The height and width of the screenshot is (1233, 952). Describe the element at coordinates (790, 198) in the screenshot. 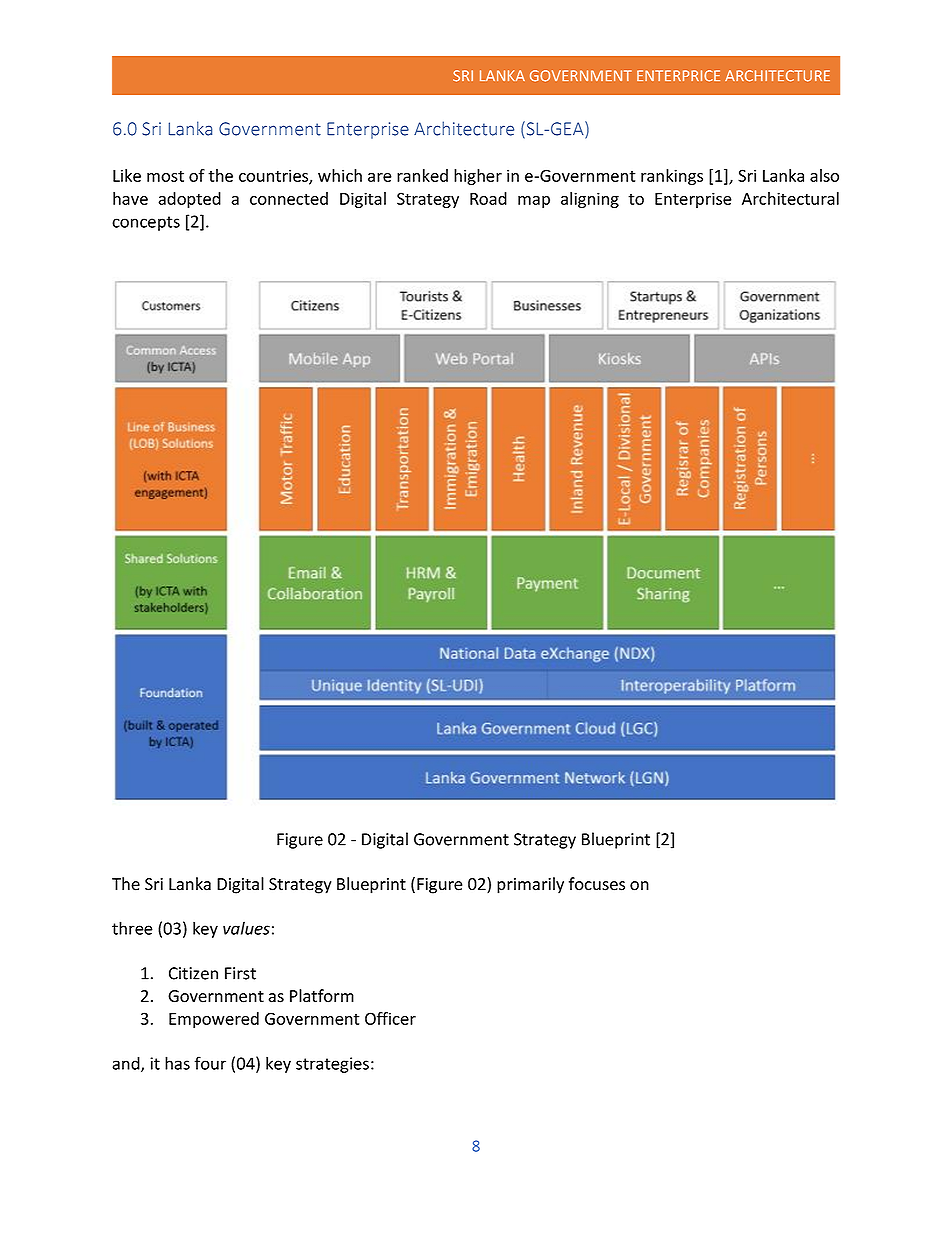

I see `Architectural` at that location.
